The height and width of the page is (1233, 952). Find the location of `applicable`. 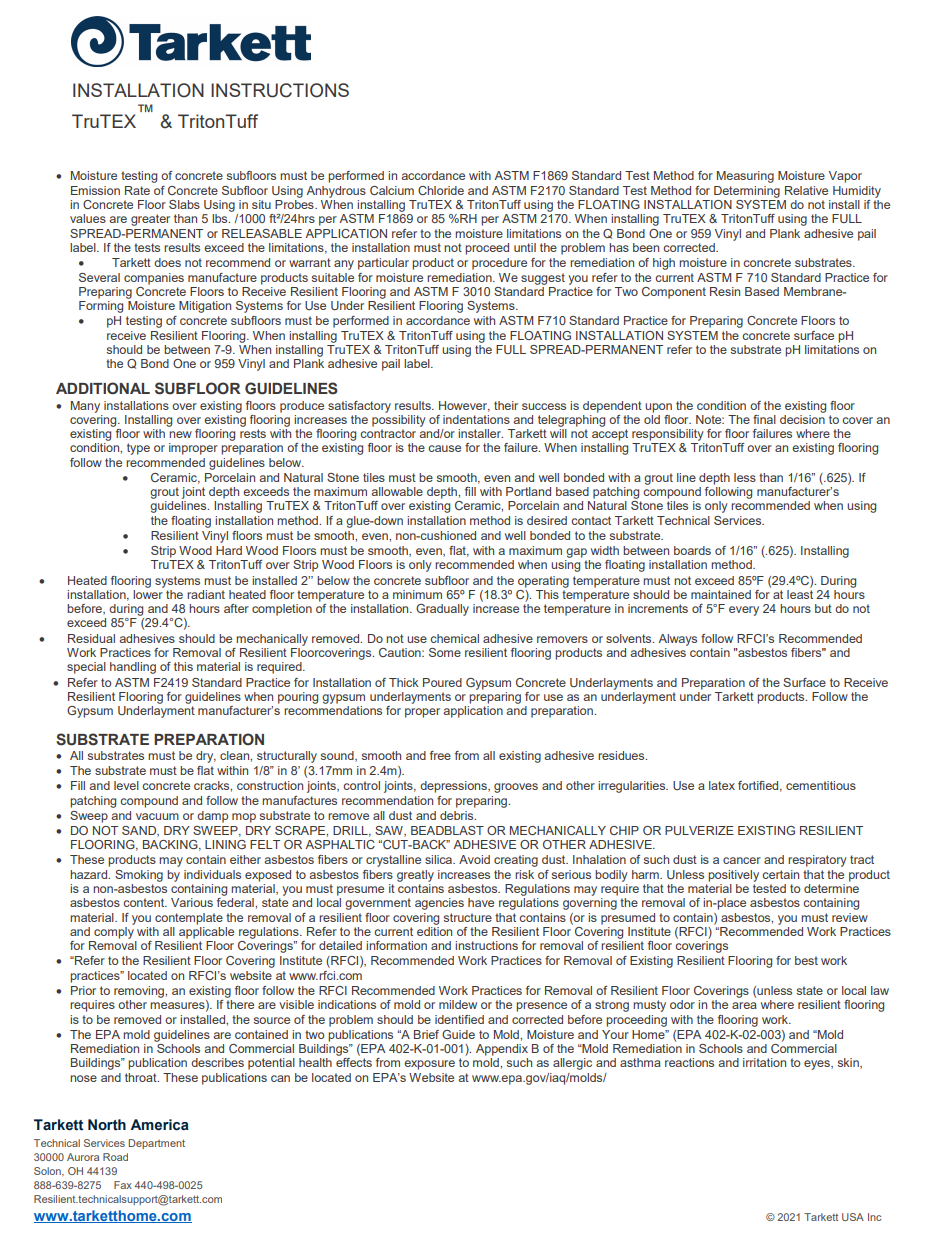

applicable is located at coordinates (206, 933).
